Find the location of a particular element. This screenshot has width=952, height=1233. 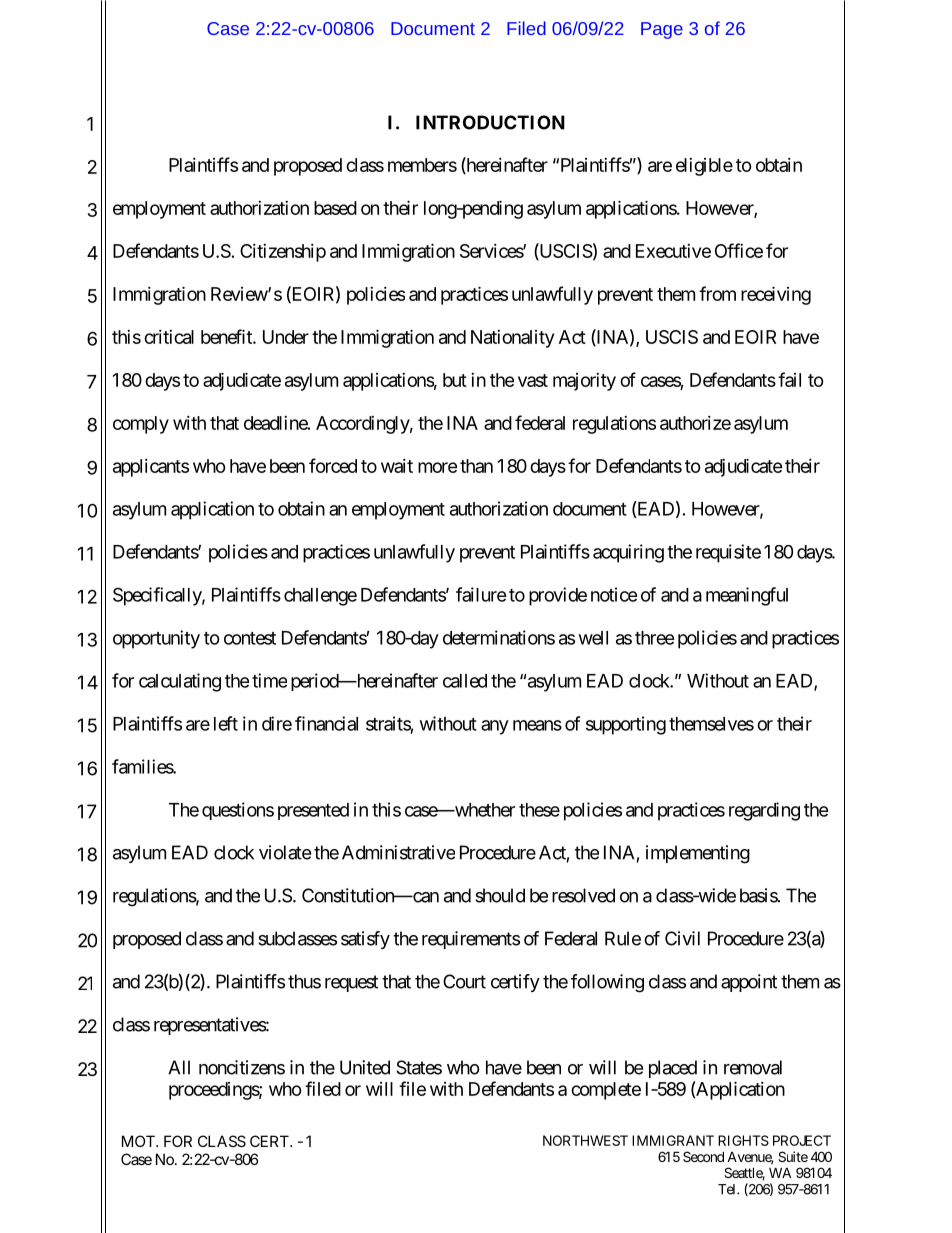

contest is located at coordinates (250, 638).
